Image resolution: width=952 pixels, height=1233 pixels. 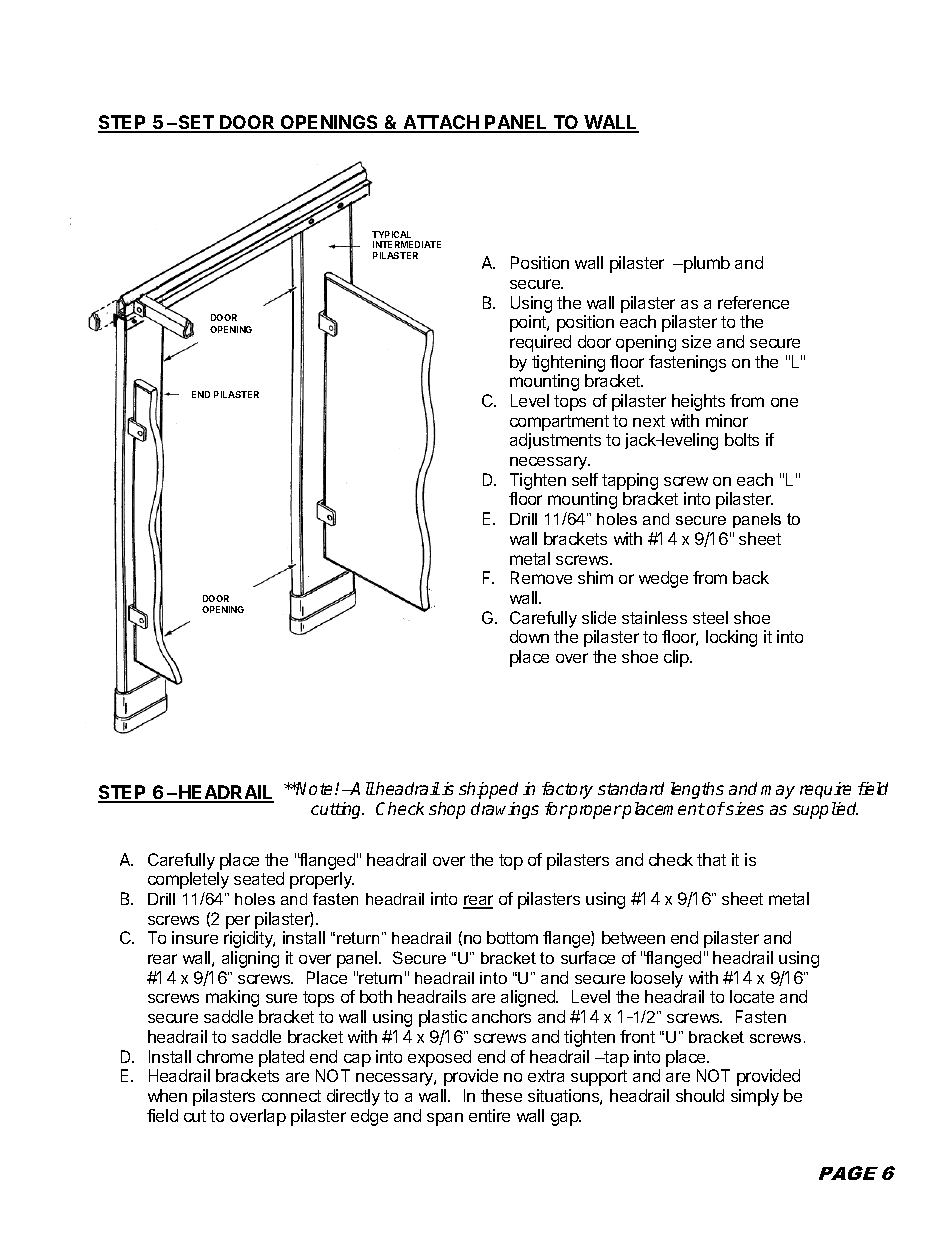 What do you see at coordinates (559, 423) in the page?
I see `compartment` at bounding box center [559, 423].
